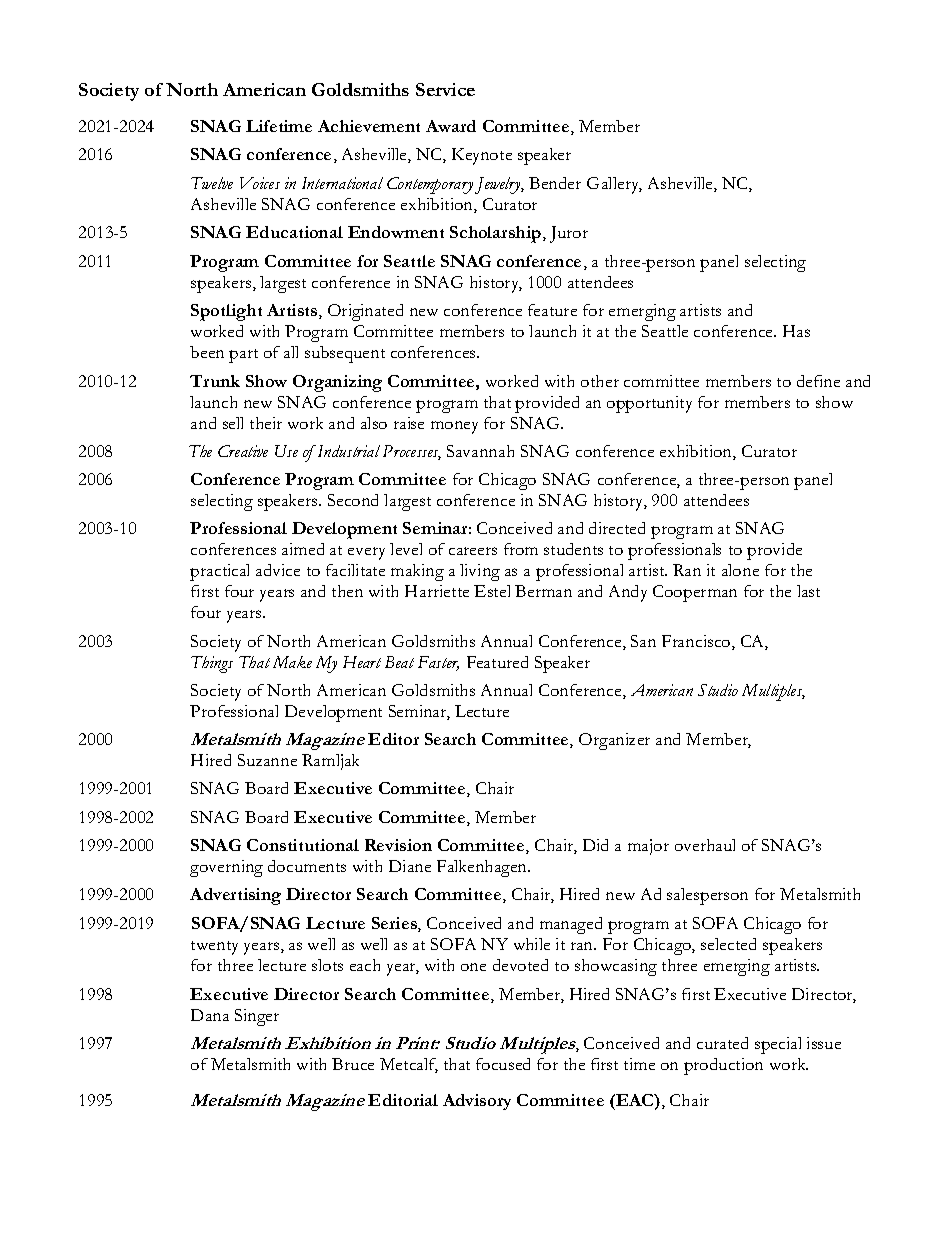 This image has height=1233, width=952. Describe the element at coordinates (267, 760) in the image. I see `Suzanne` at that location.
